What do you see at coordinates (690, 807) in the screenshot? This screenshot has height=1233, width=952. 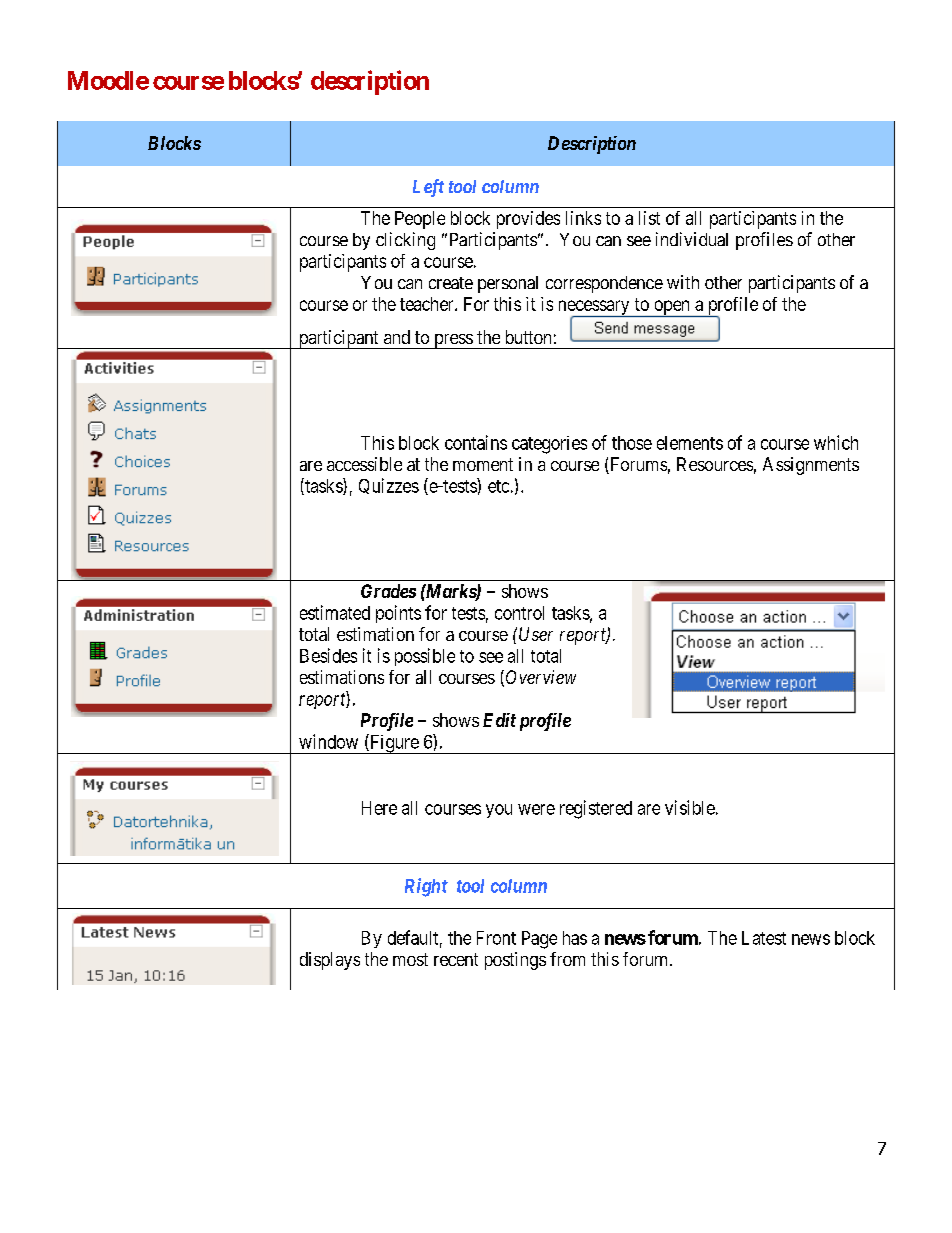 I see `visible` at bounding box center [690, 807].
